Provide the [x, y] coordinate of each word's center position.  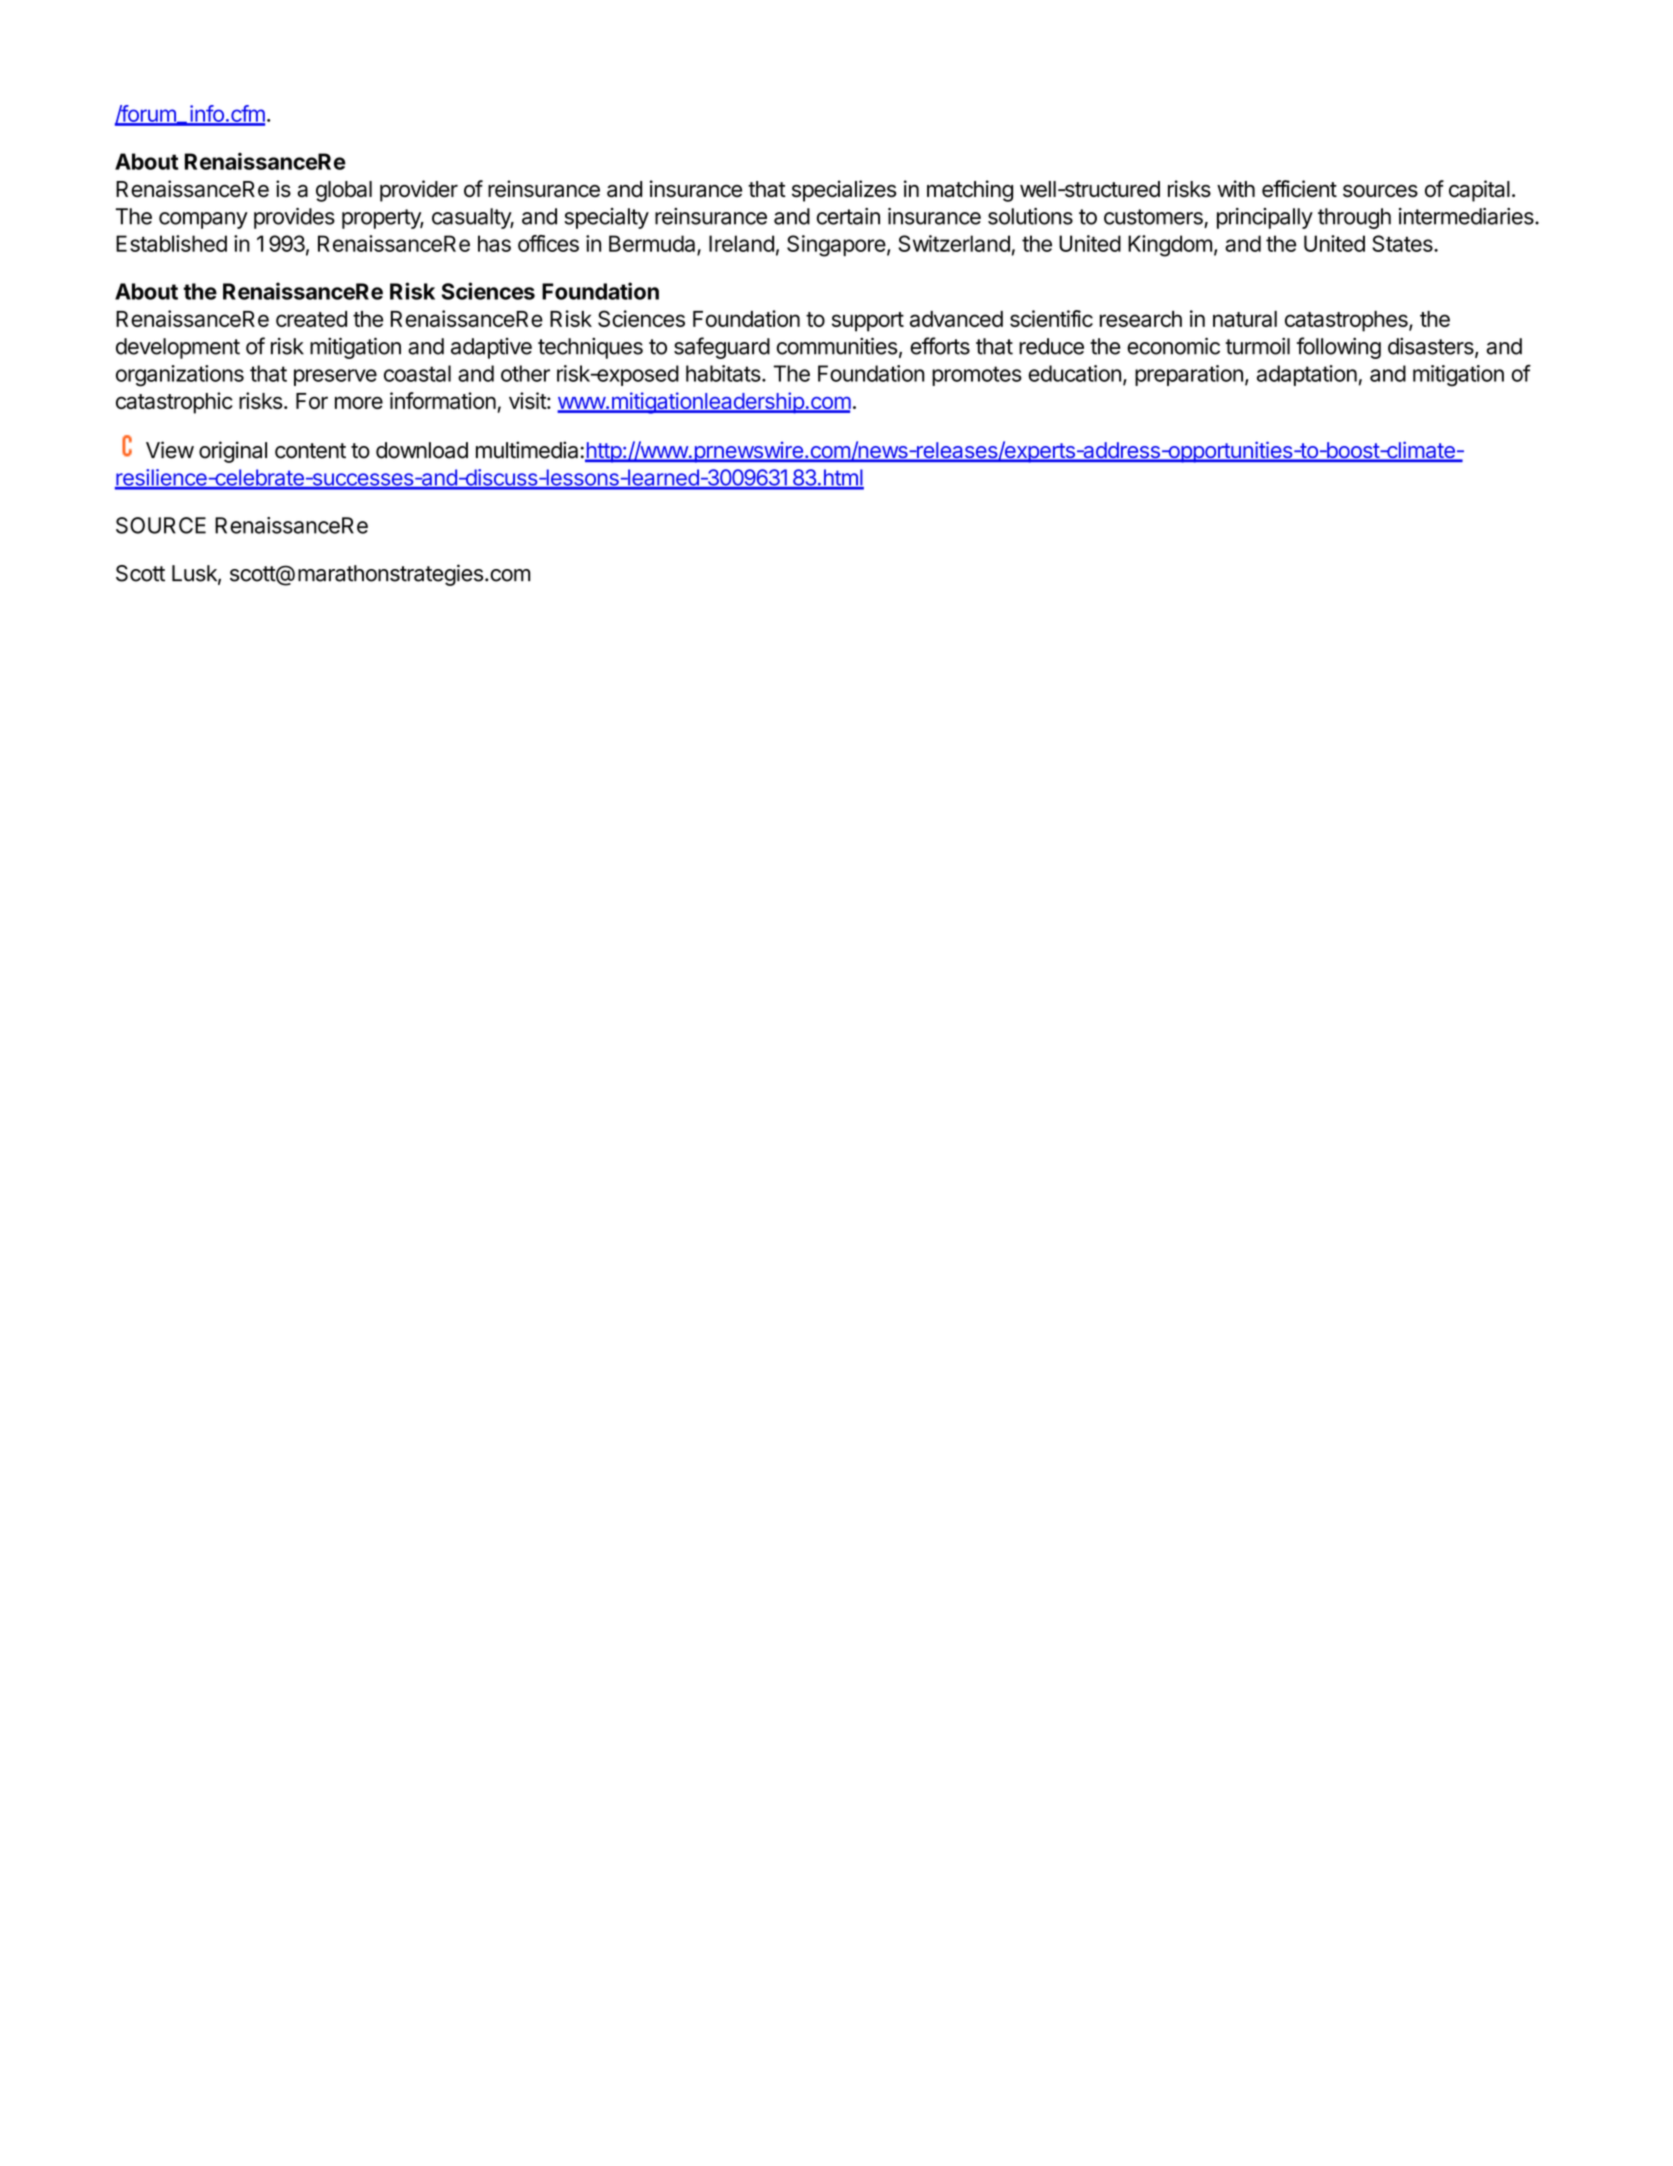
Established [171, 243]
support [868, 322]
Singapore [836, 246]
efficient [1299, 188]
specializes [844, 191]
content [310, 451]
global [344, 191]
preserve [335, 377]
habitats [724, 373]
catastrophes [1347, 321]
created [311, 319]
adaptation [1307, 375]
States [1403, 243]
